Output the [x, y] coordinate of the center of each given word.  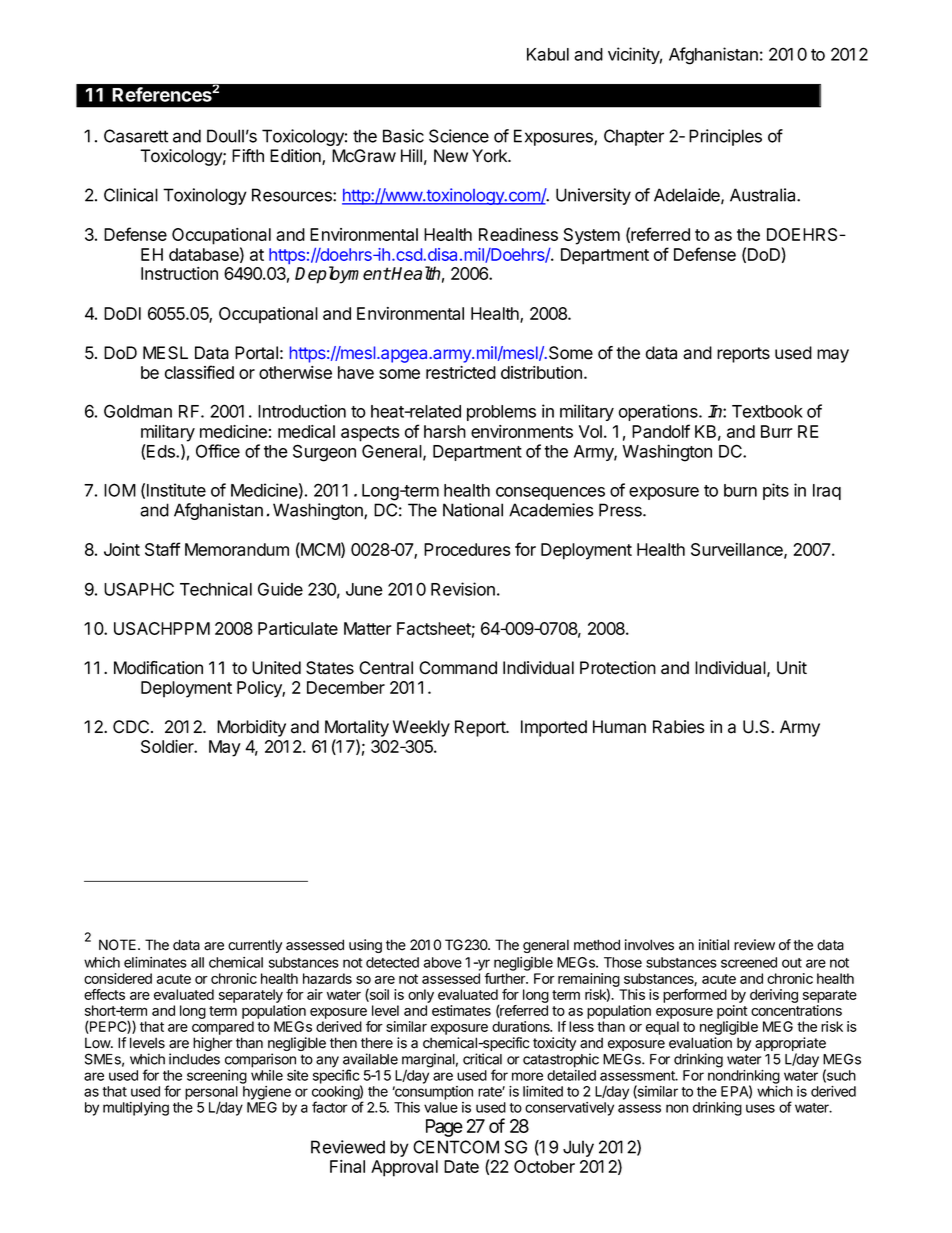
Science [459, 136]
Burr [777, 431]
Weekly [421, 728]
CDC [131, 727]
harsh [445, 431]
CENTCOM [456, 1147]
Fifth [248, 155]
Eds [161, 451]
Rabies [679, 727]
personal [211, 1094]
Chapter [634, 137]
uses [760, 1108]
